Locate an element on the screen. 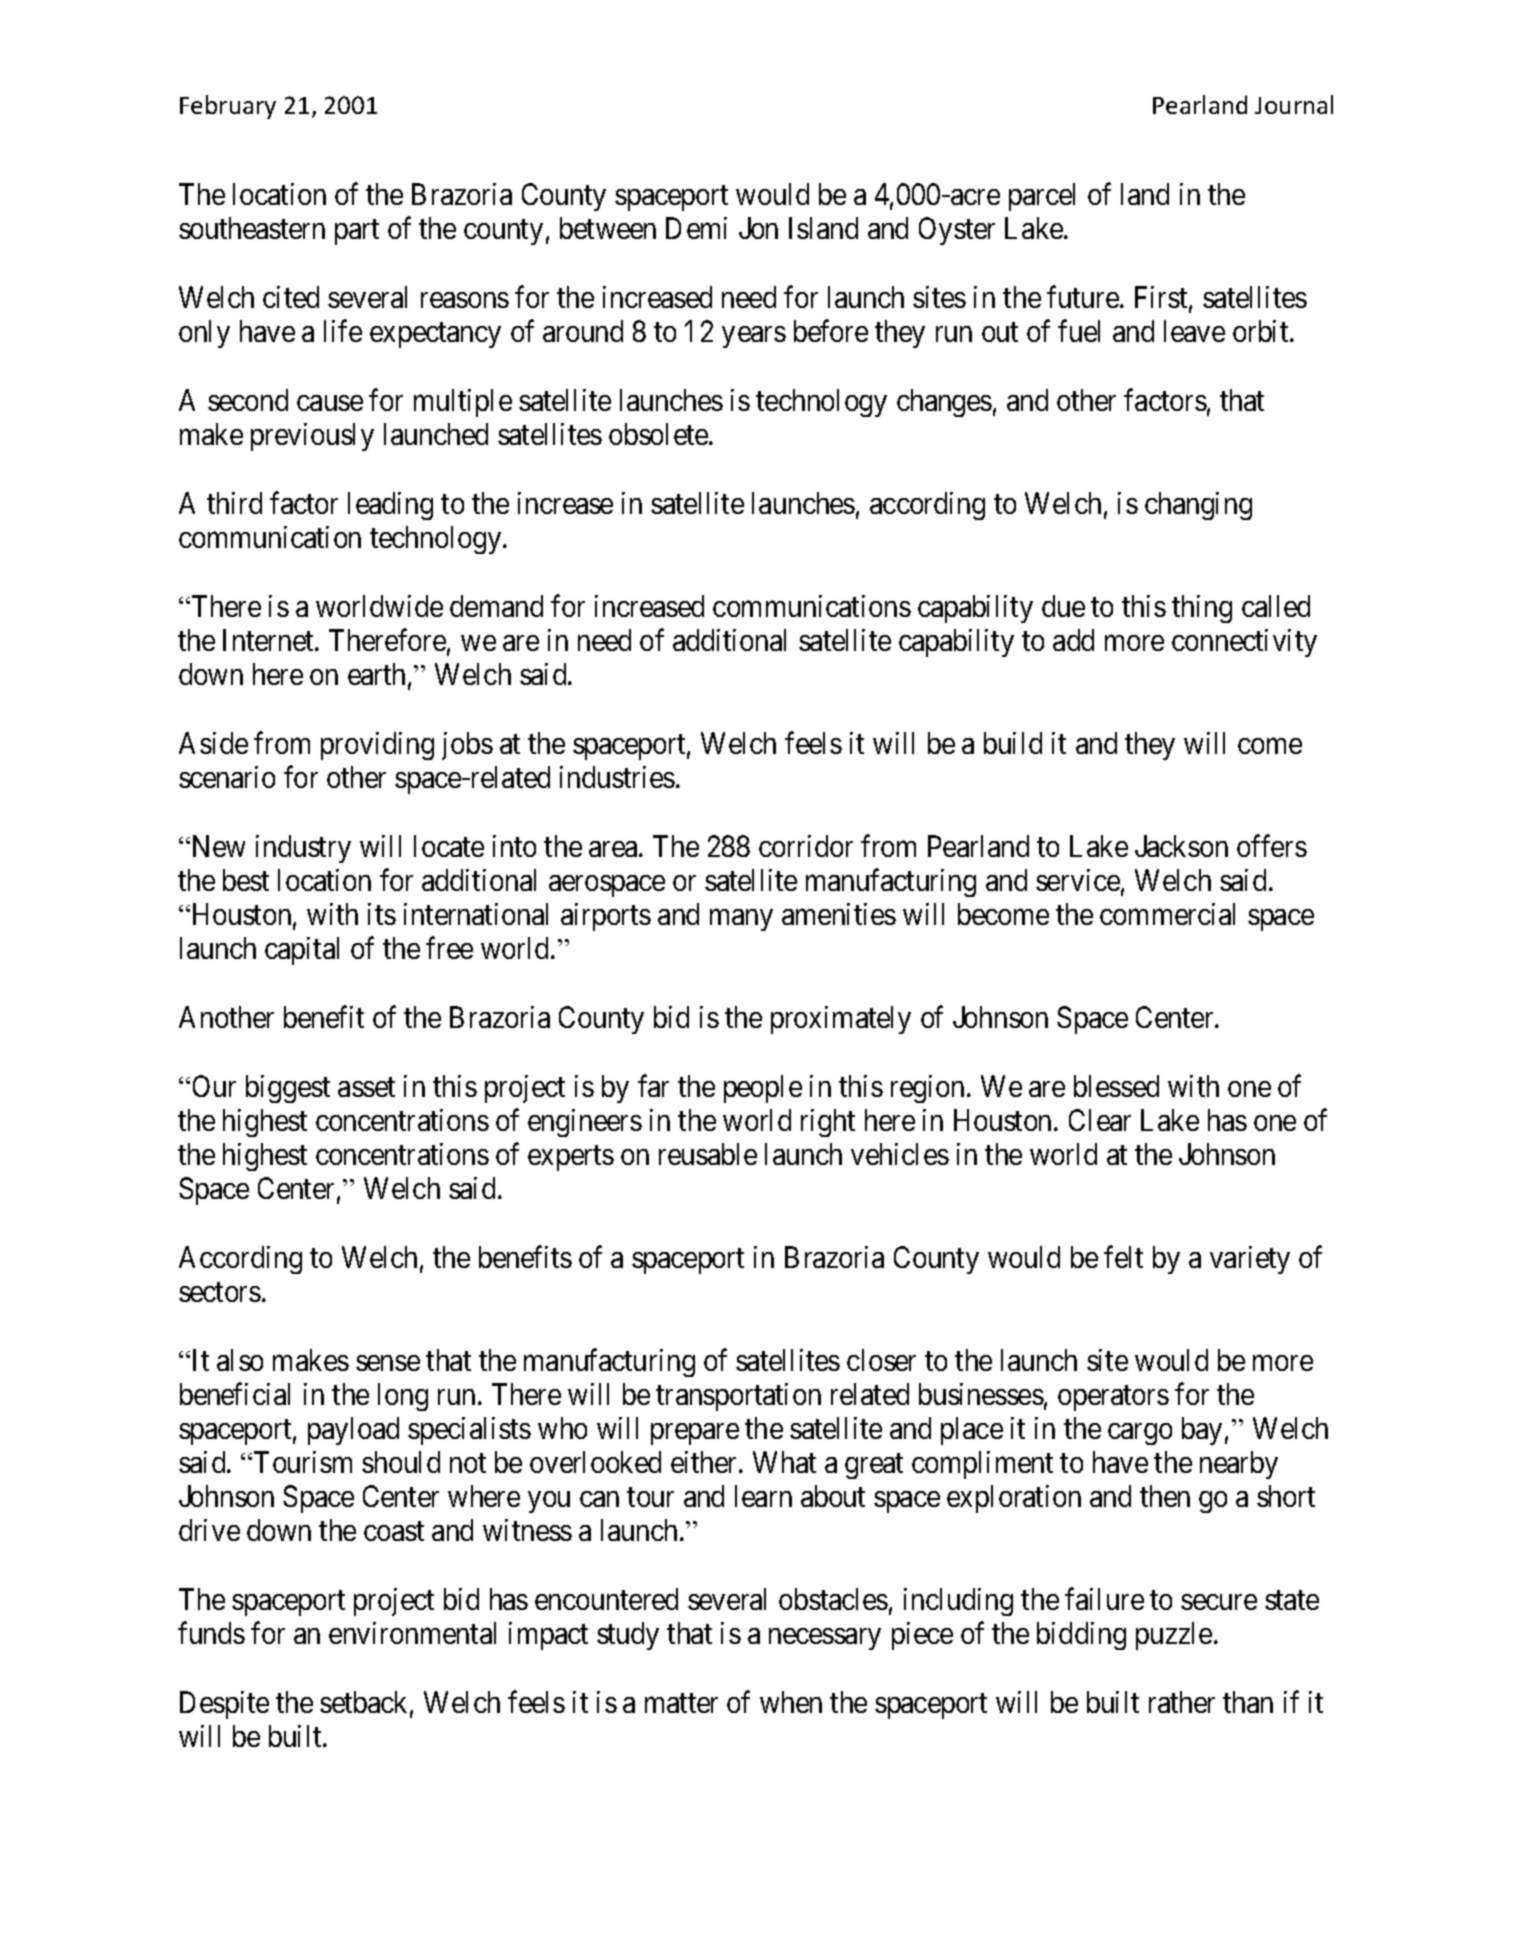 This screenshot has height=1959, width=1514. Jon is located at coordinates (758, 228).
